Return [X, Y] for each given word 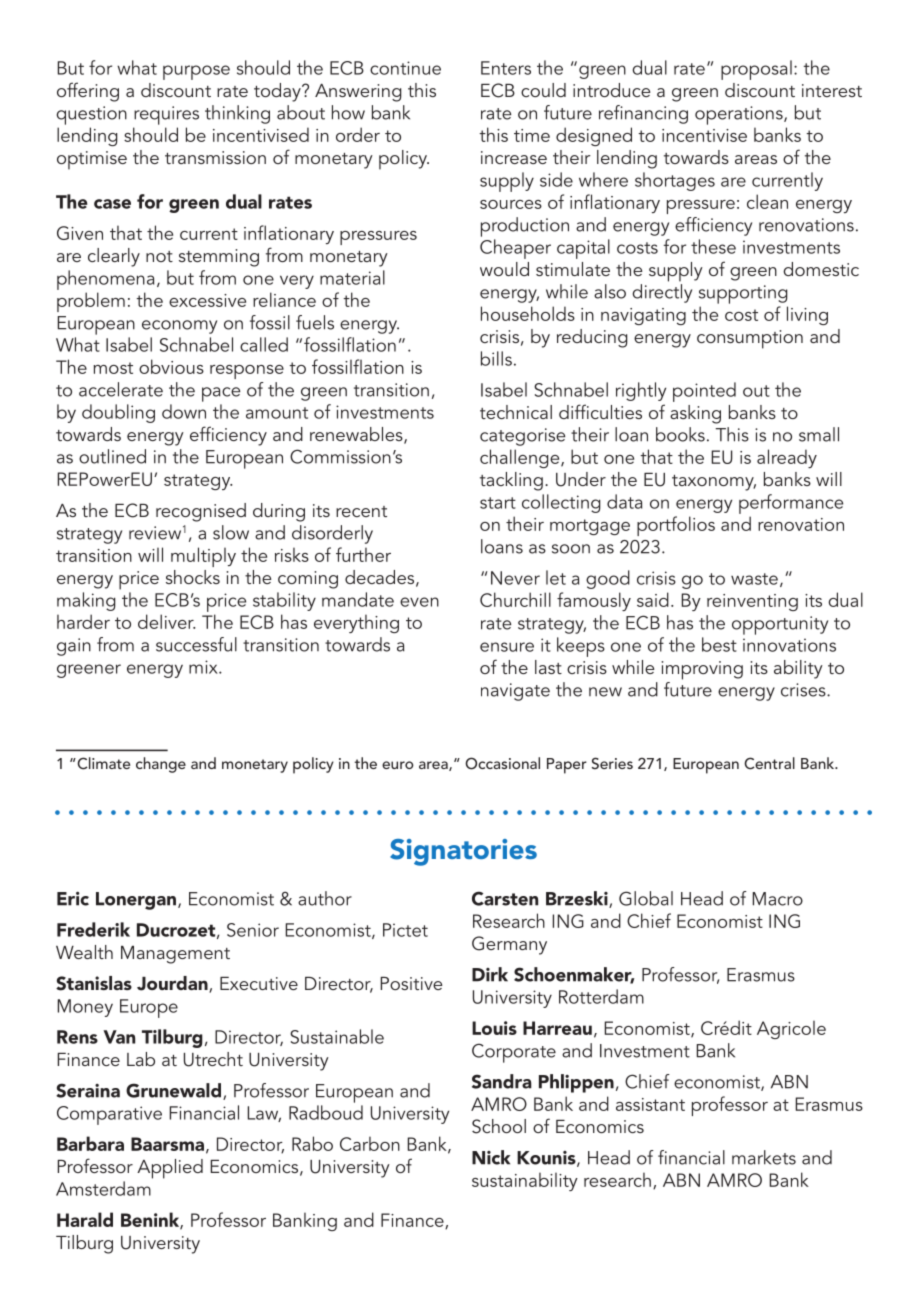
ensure [507, 647]
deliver [166, 621]
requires [166, 115]
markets [764, 1157]
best [719, 644]
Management [175, 955]
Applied [170, 1169]
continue [405, 68]
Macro [777, 899]
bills [496, 358]
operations [740, 115]
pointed [704, 392]
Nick [491, 1157]
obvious [171, 366]
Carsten [505, 898]
